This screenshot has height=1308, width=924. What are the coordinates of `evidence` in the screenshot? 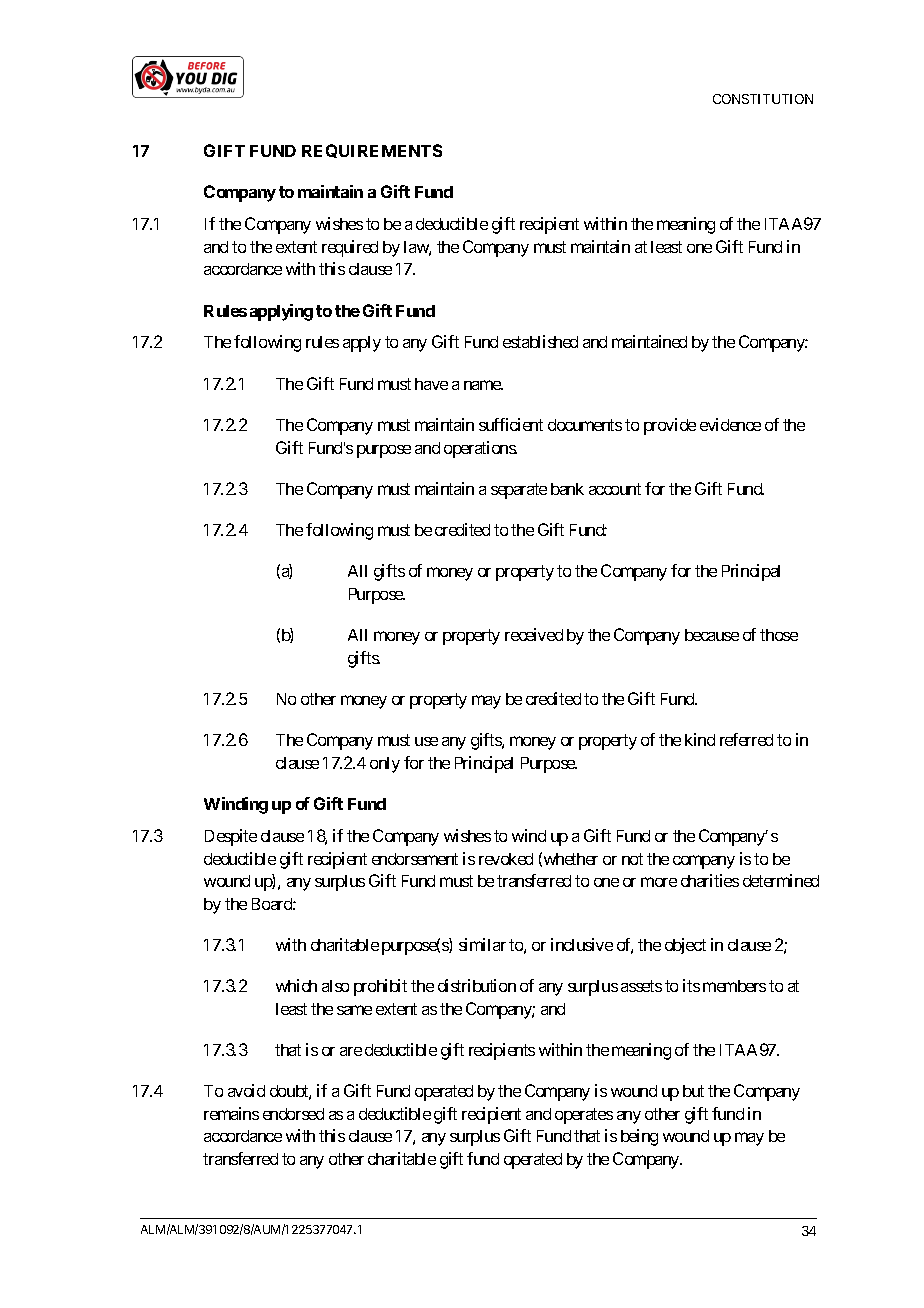 It's located at (730, 424).
